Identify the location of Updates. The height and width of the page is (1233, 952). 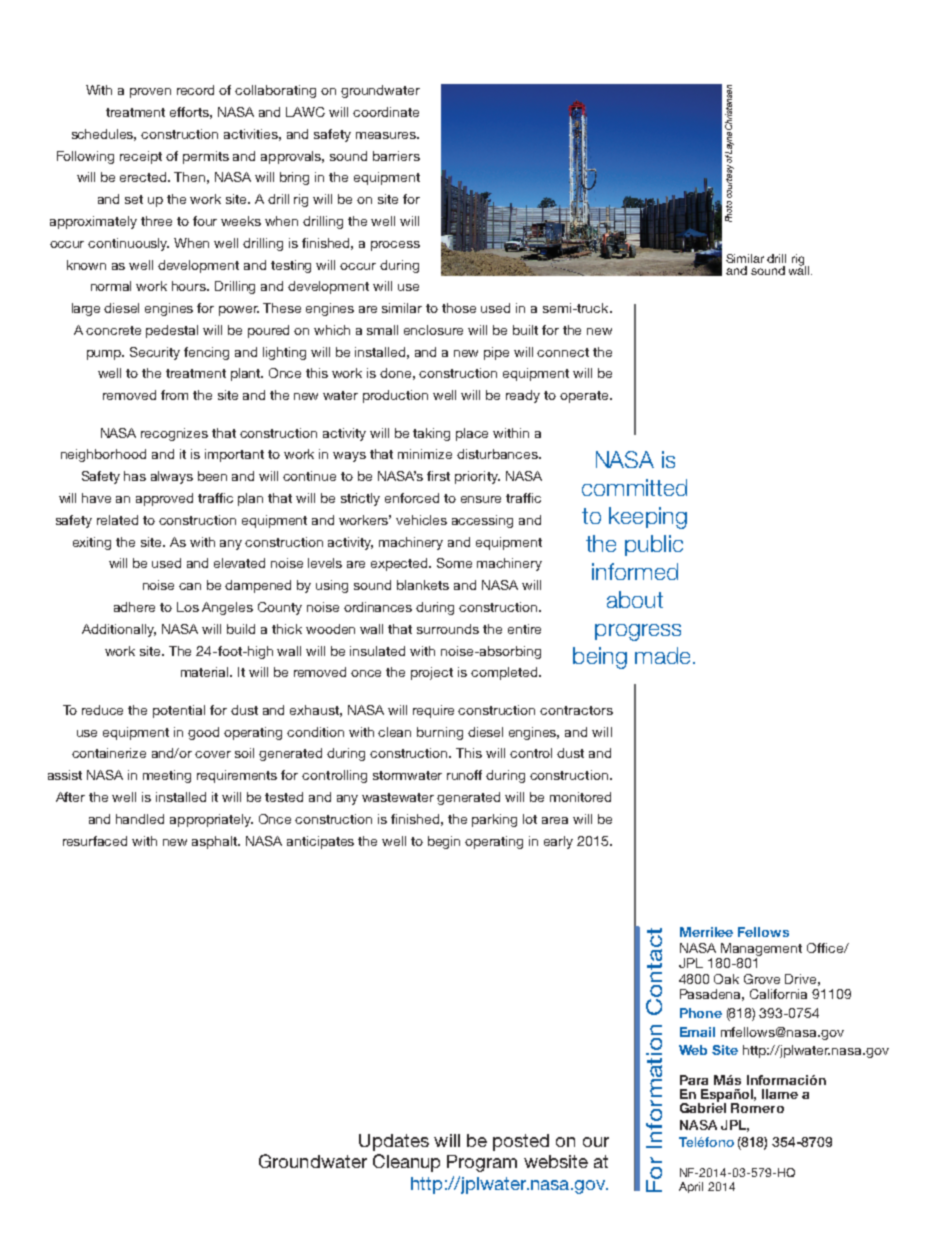
(394, 1142).
